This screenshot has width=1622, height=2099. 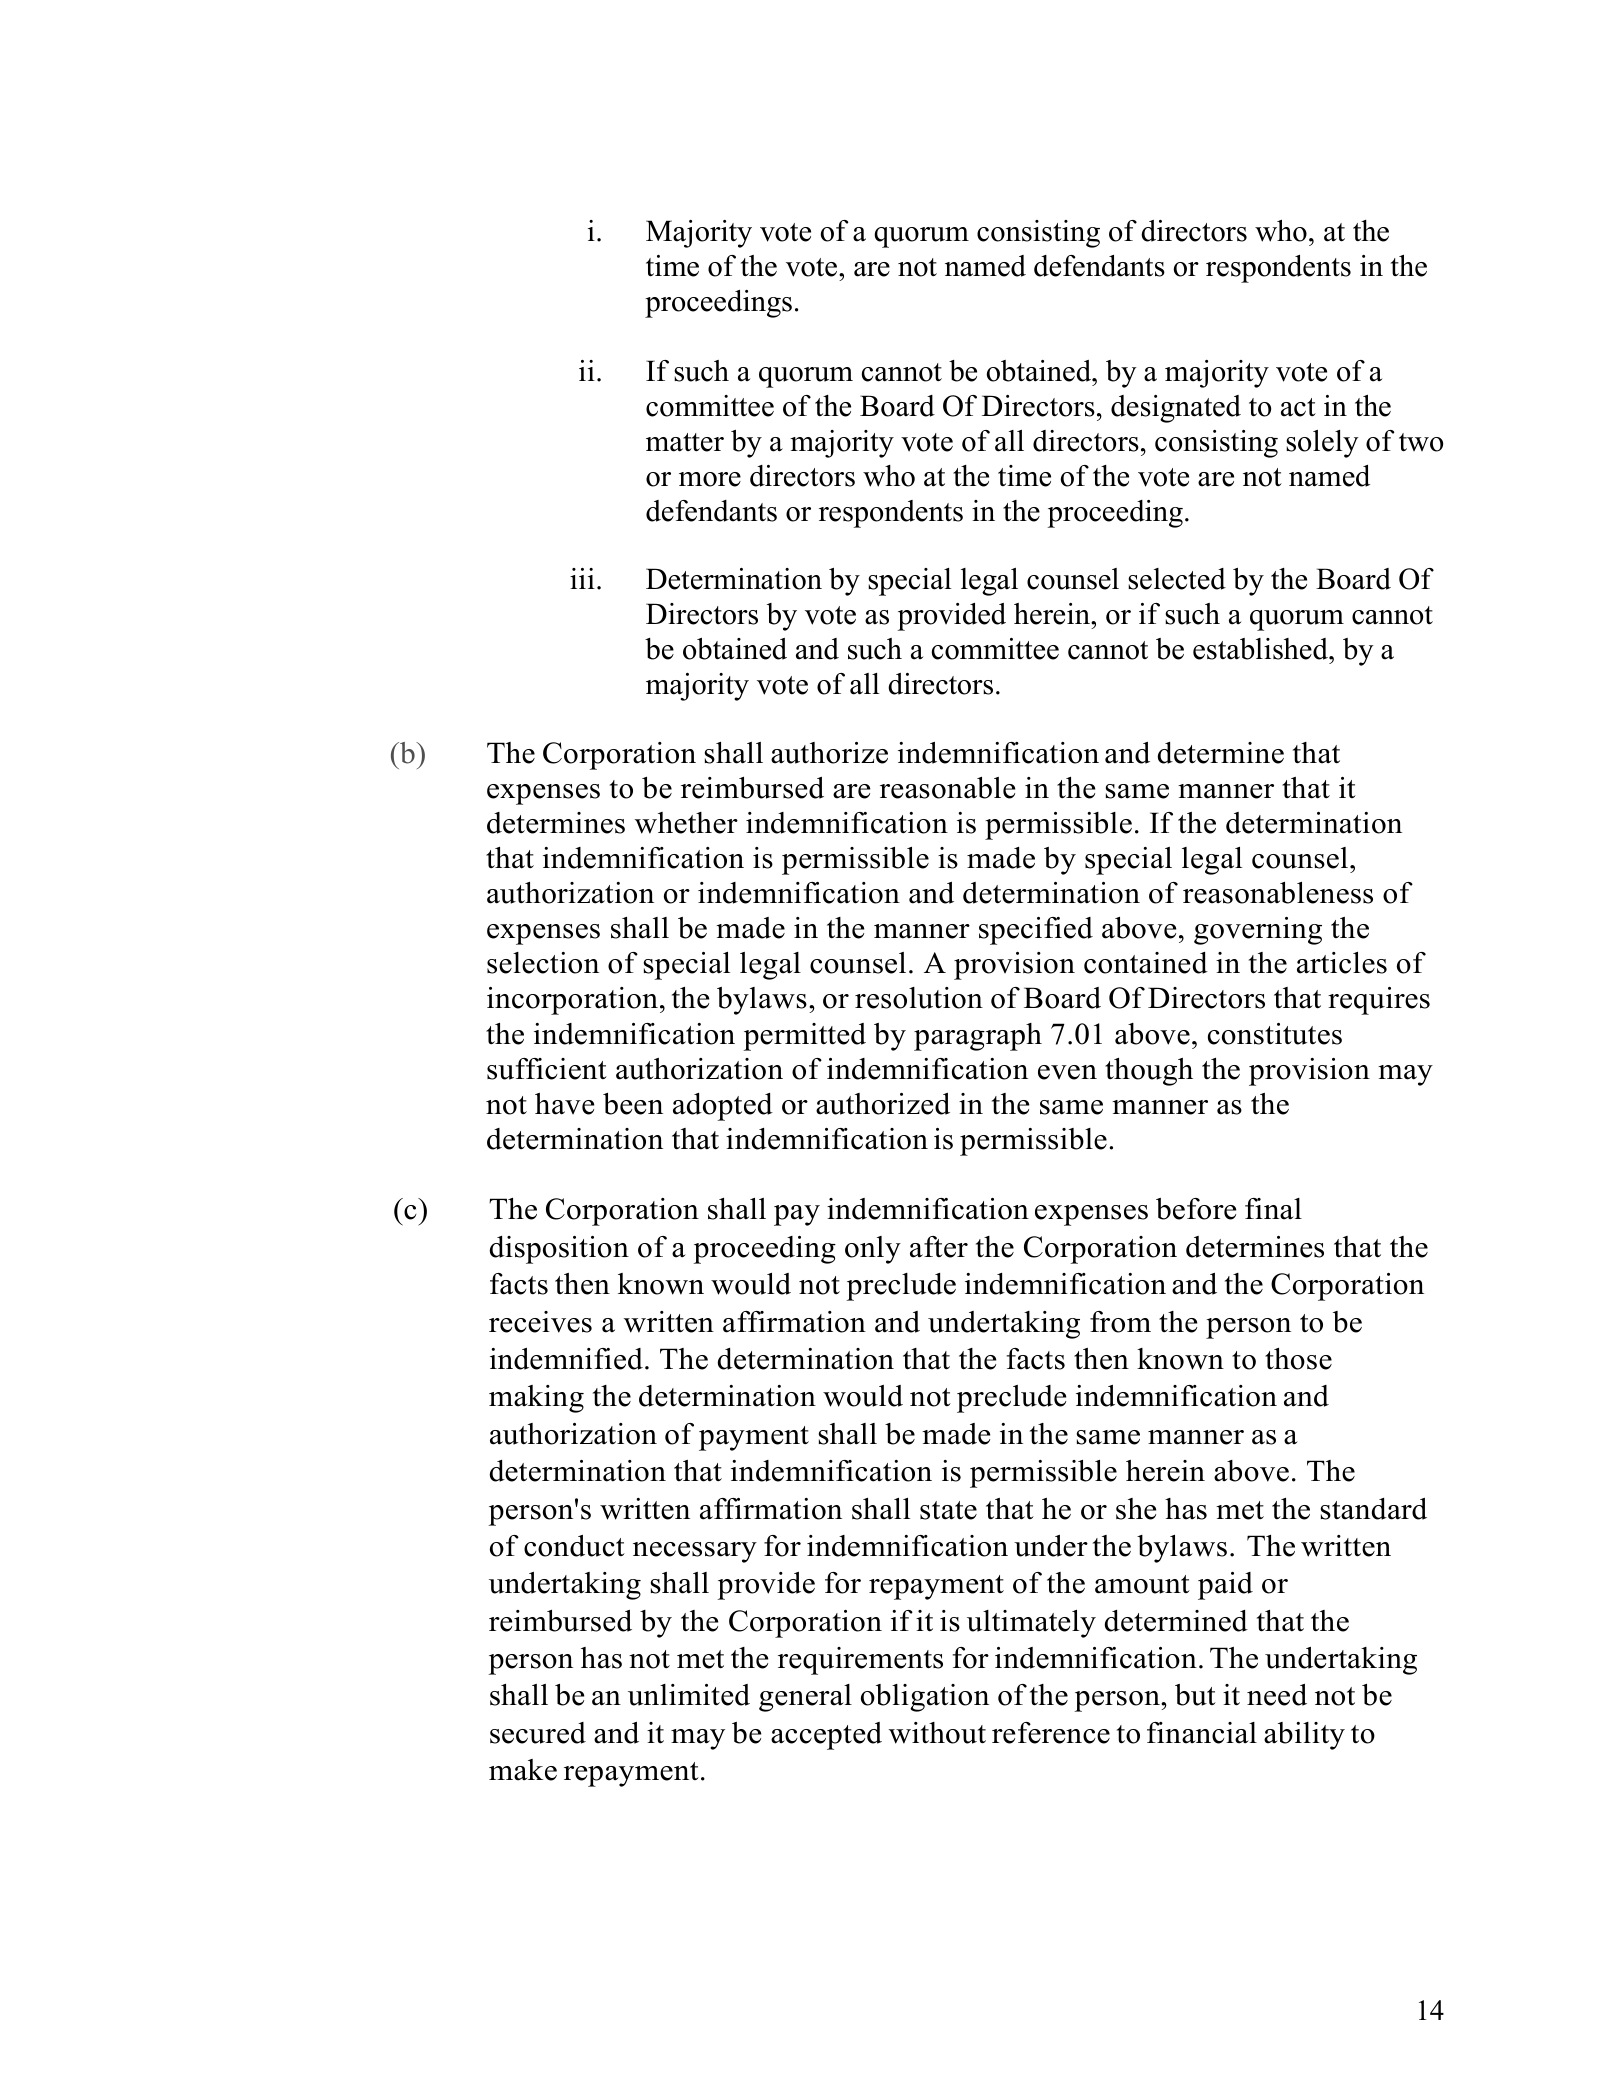 What do you see at coordinates (1322, 444) in the screenshot?
I see `solely` at bounding box center [1322, 444].
